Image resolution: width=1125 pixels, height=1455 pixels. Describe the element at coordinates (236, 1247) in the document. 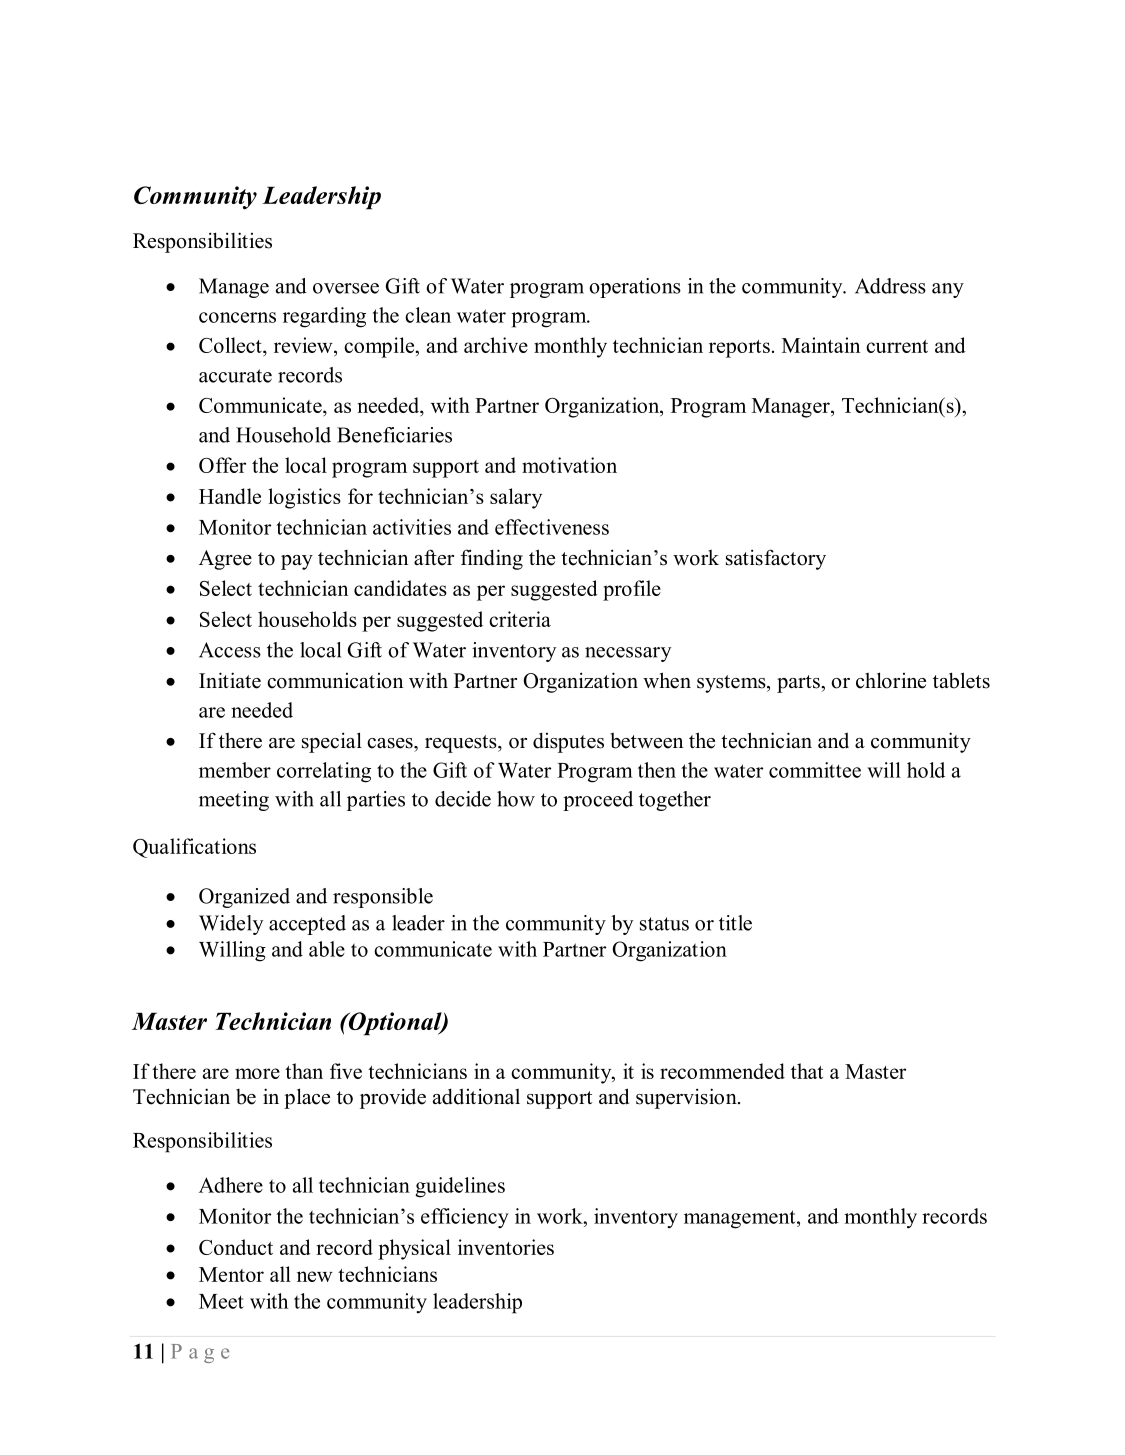

I see `Conduct` at that location.
